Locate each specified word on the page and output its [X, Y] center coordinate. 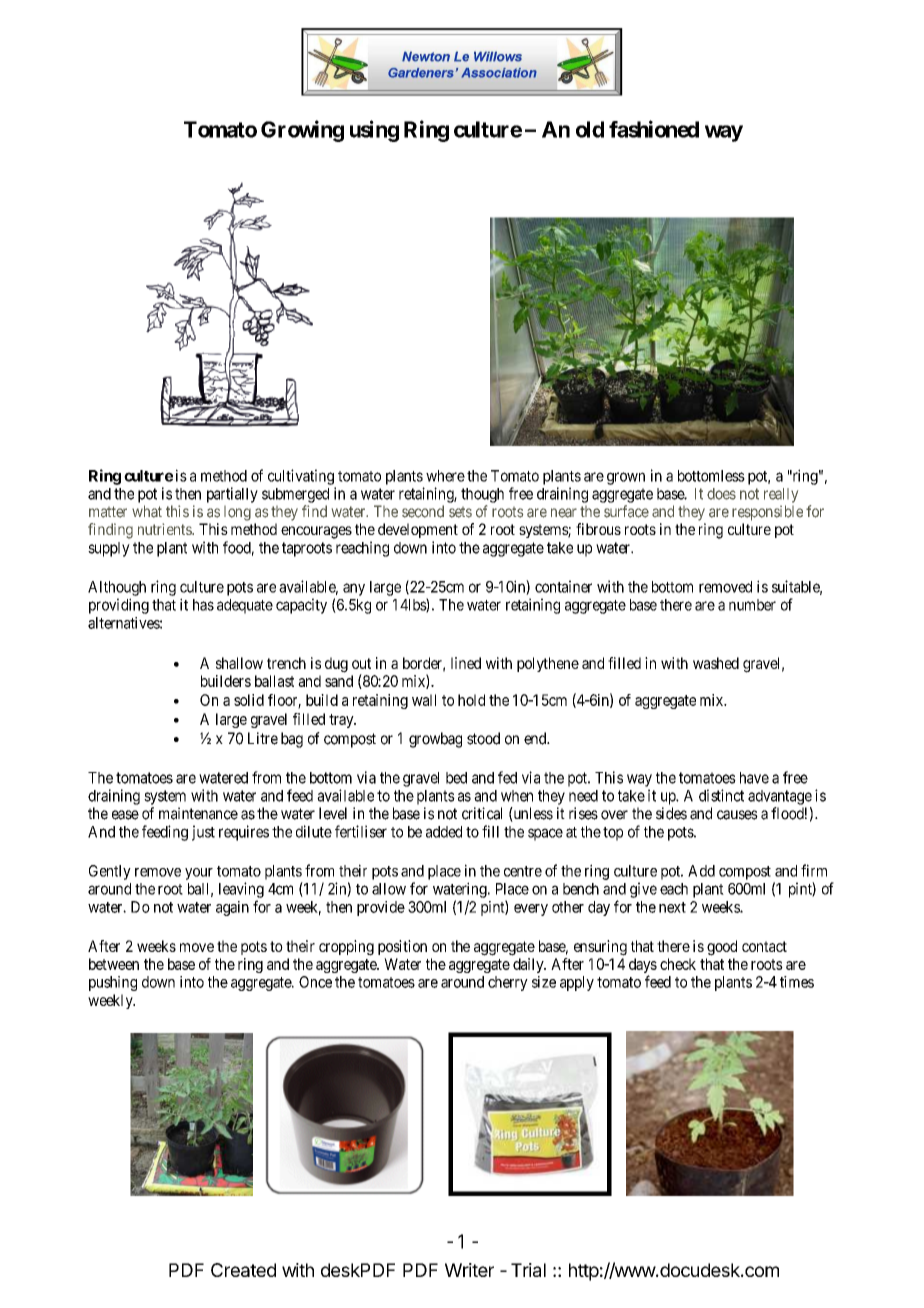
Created [243, 1270]
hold [471, 700]
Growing [302, 131]
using [374, 131]
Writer [469, 1270]
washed [716, 663]
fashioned [654, 129]
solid [249, 700]
